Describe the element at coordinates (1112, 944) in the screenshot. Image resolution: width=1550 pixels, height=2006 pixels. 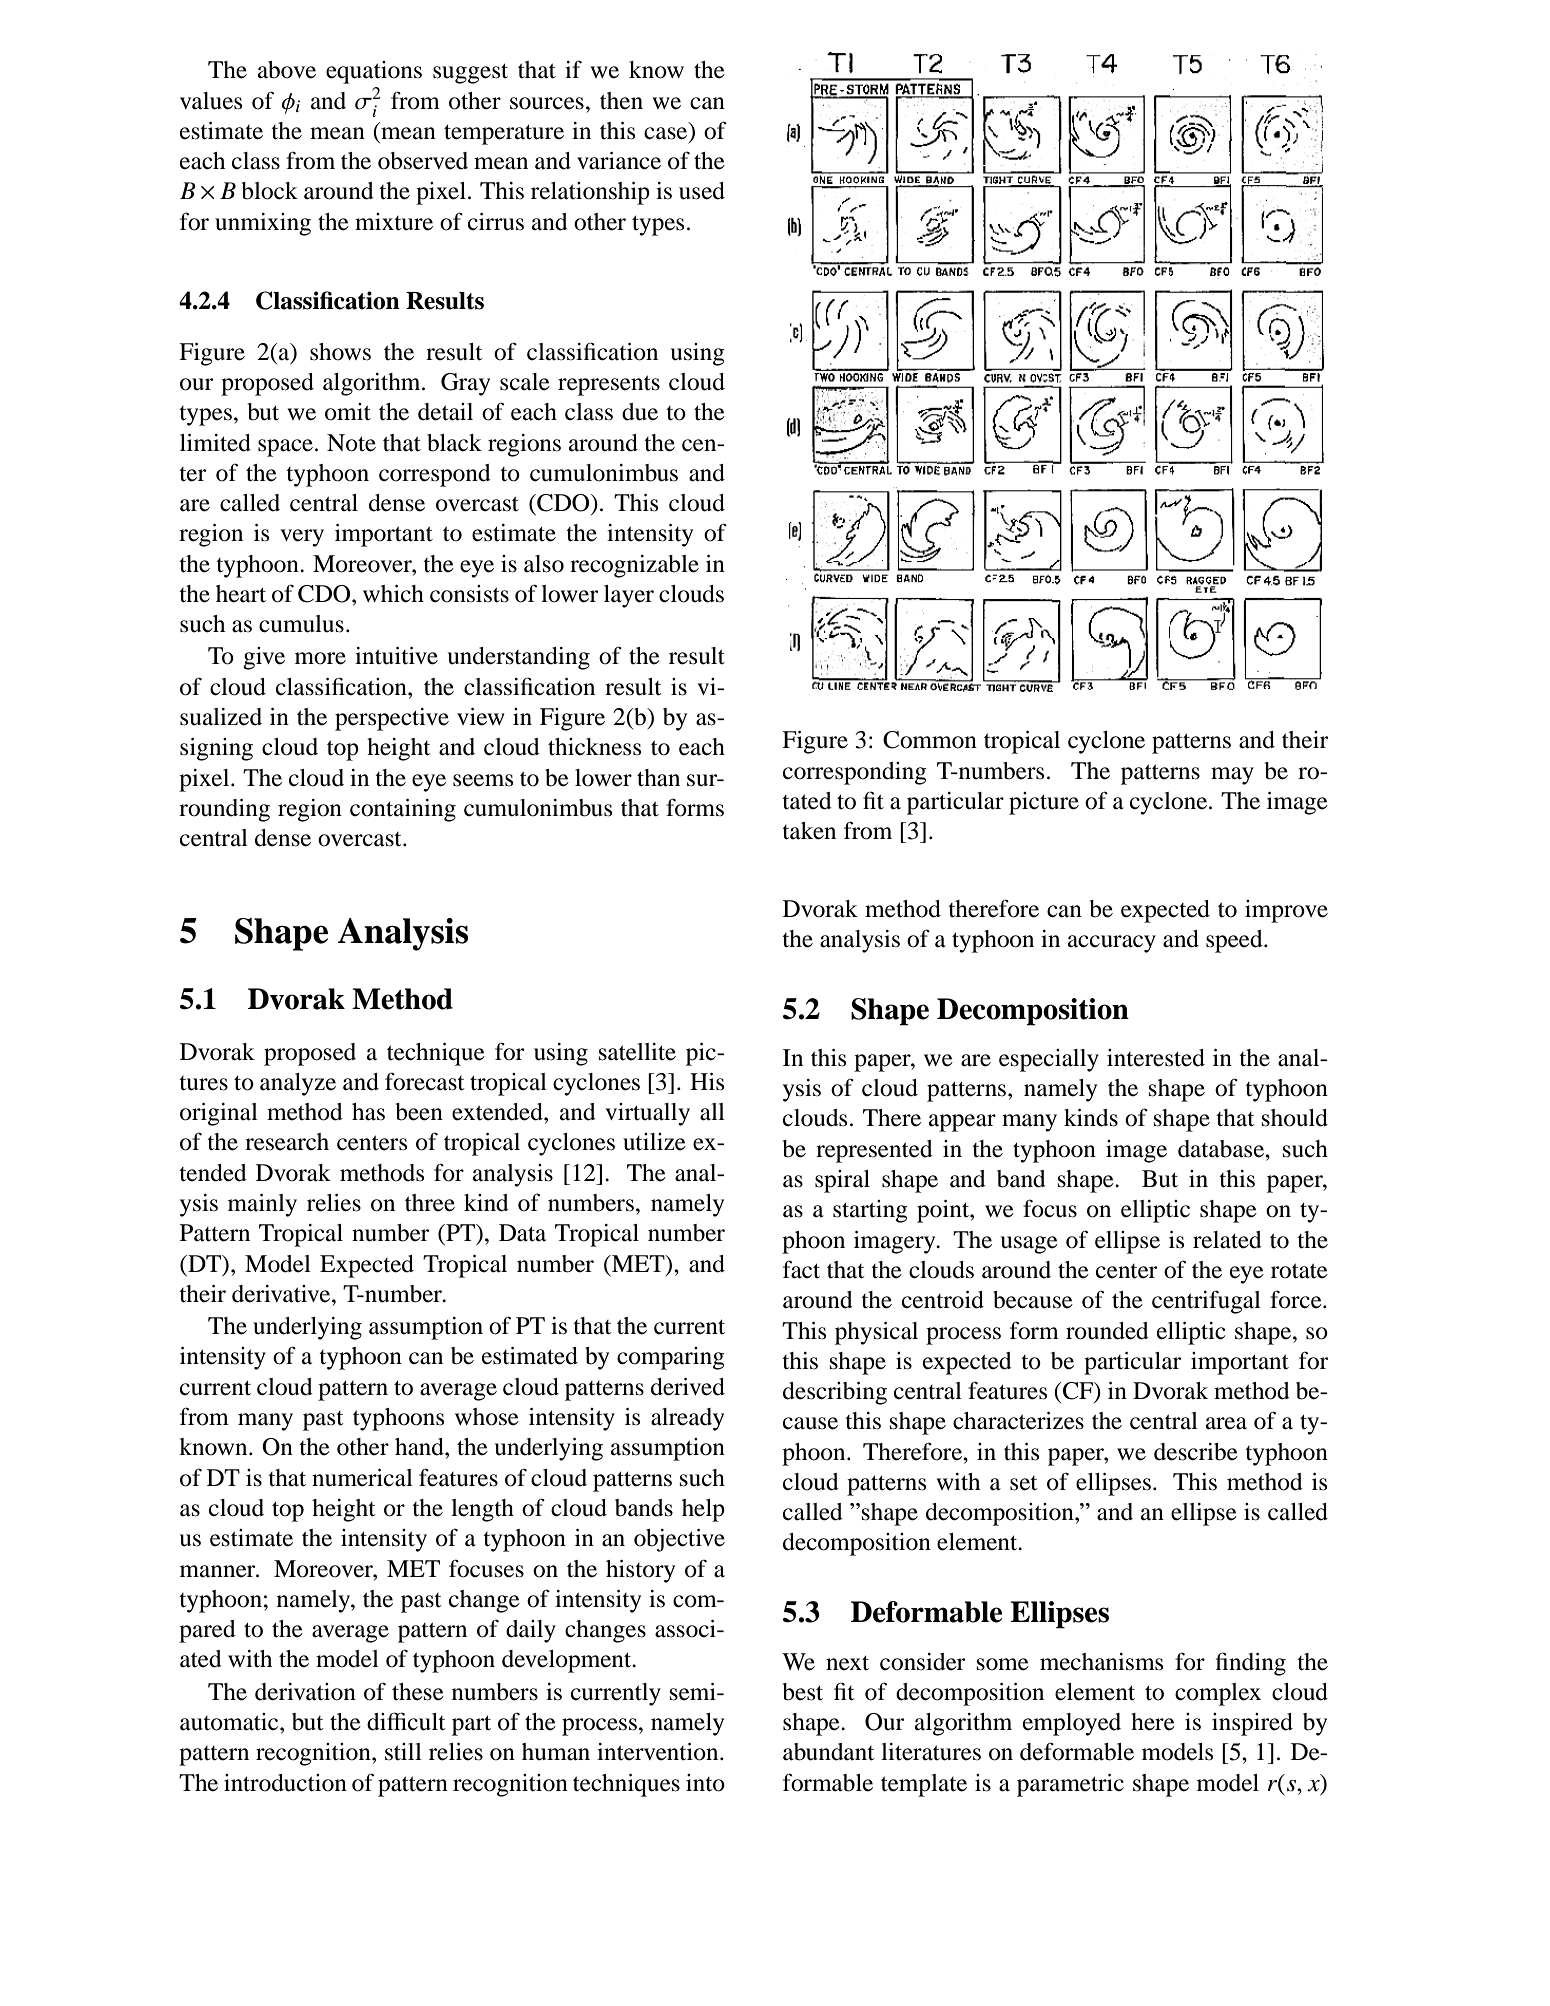
I see `accuracy` at that location.
